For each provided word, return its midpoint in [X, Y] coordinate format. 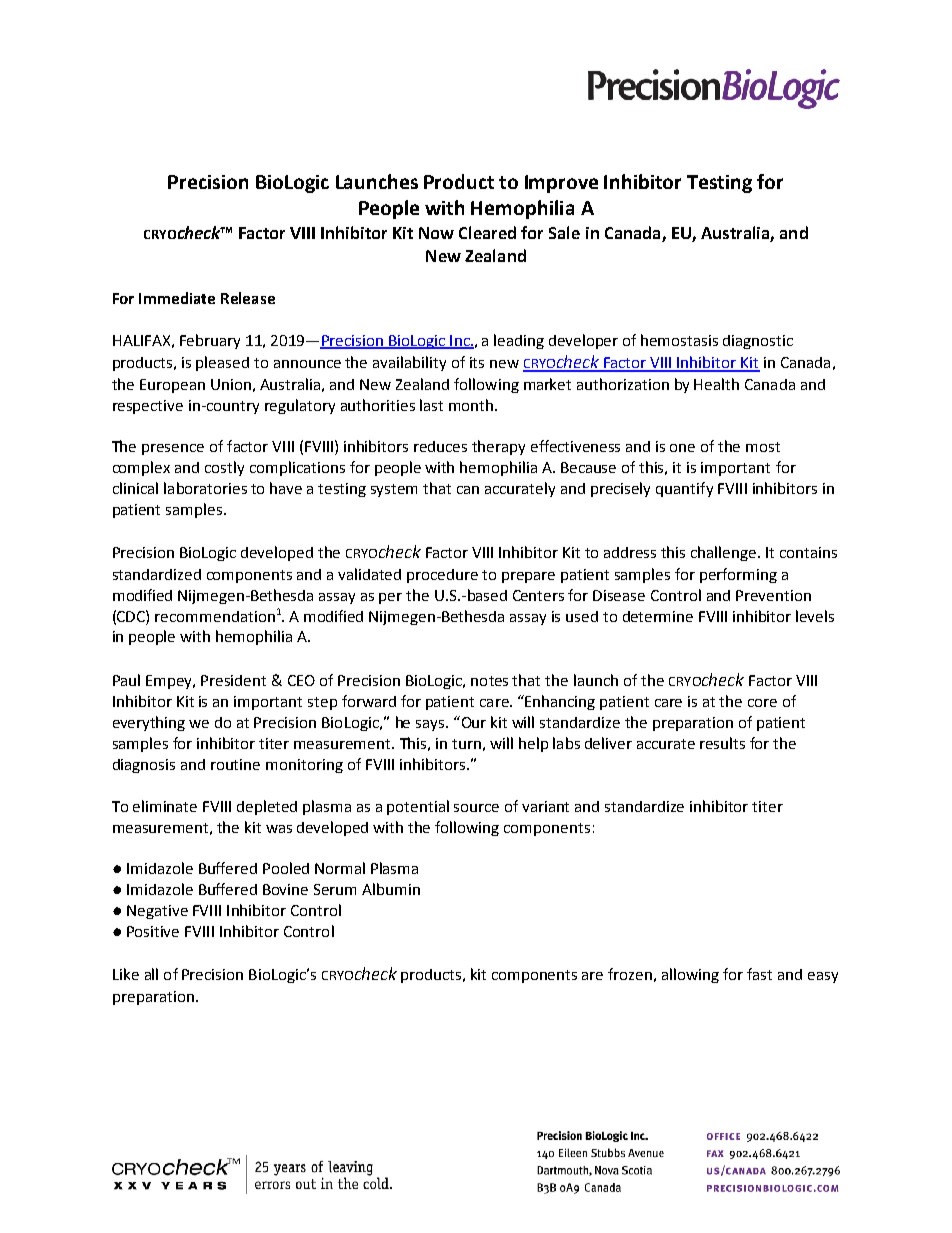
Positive [153, 931]
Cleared [487, 232]
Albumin [391, 889]
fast [759, 974]
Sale [564, 232]
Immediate [177, 298]
